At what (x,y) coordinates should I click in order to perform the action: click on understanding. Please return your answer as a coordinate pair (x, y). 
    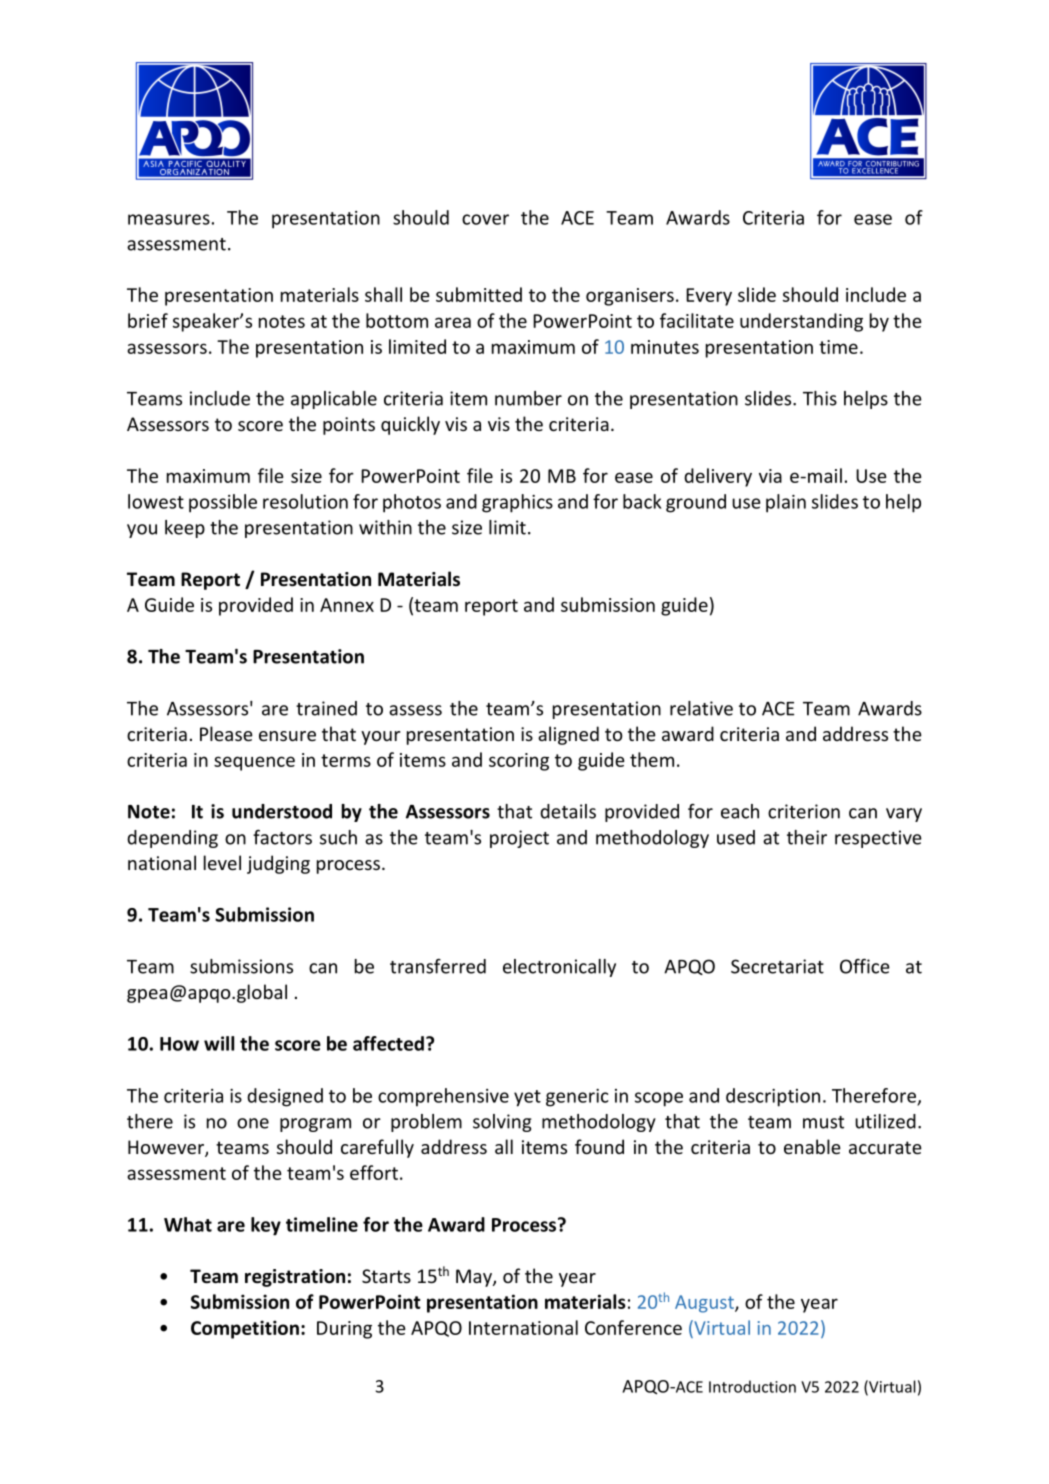
    Looking at the image, I should click on (801, 322).
